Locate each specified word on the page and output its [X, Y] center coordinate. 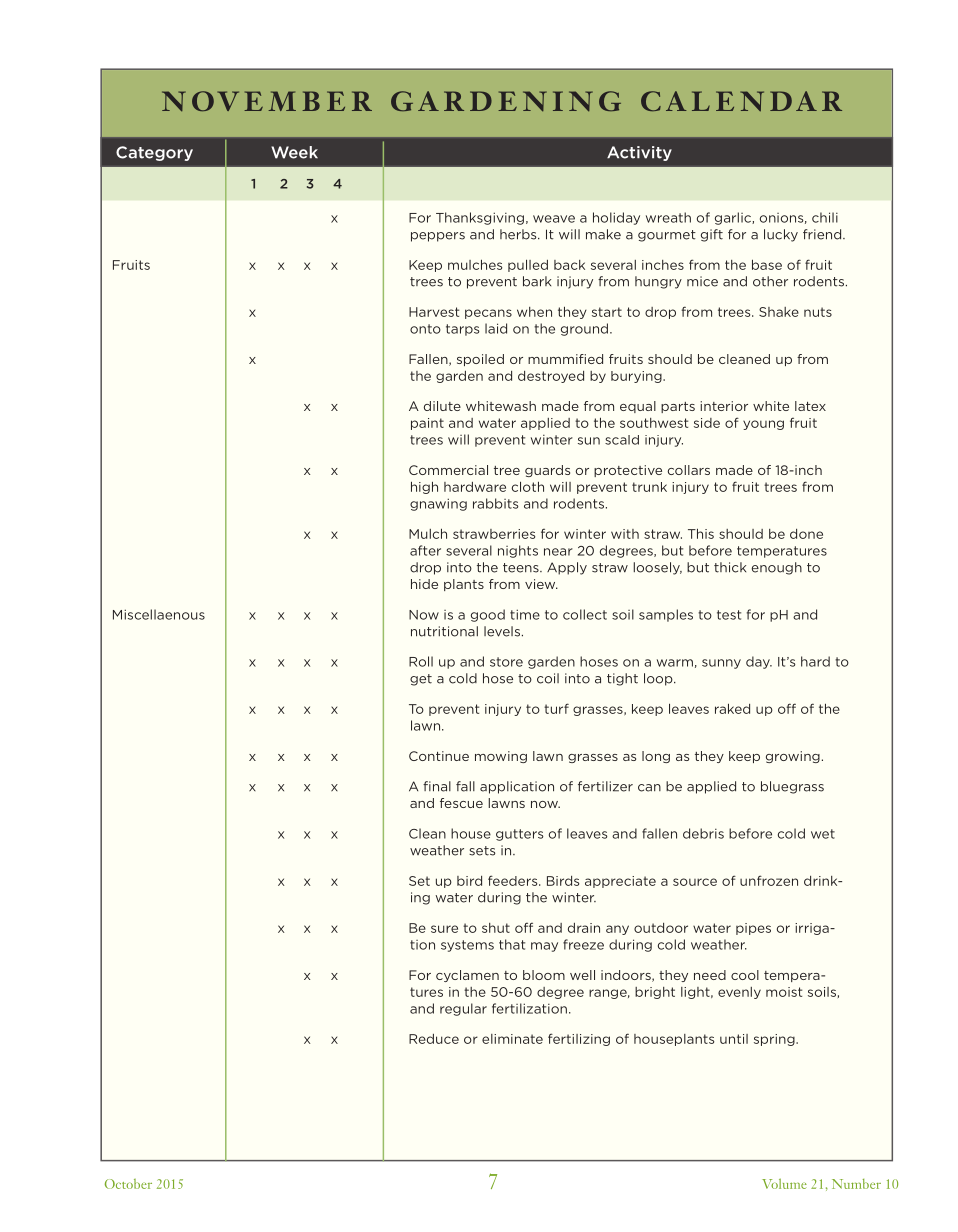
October [128, 1184]
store [506, 662]
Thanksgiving [480, 218]
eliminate [512, 1039]
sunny [721, 664]
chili [825, 217]
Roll [421, 661]
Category [154, 153]
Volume [784, 1183]
